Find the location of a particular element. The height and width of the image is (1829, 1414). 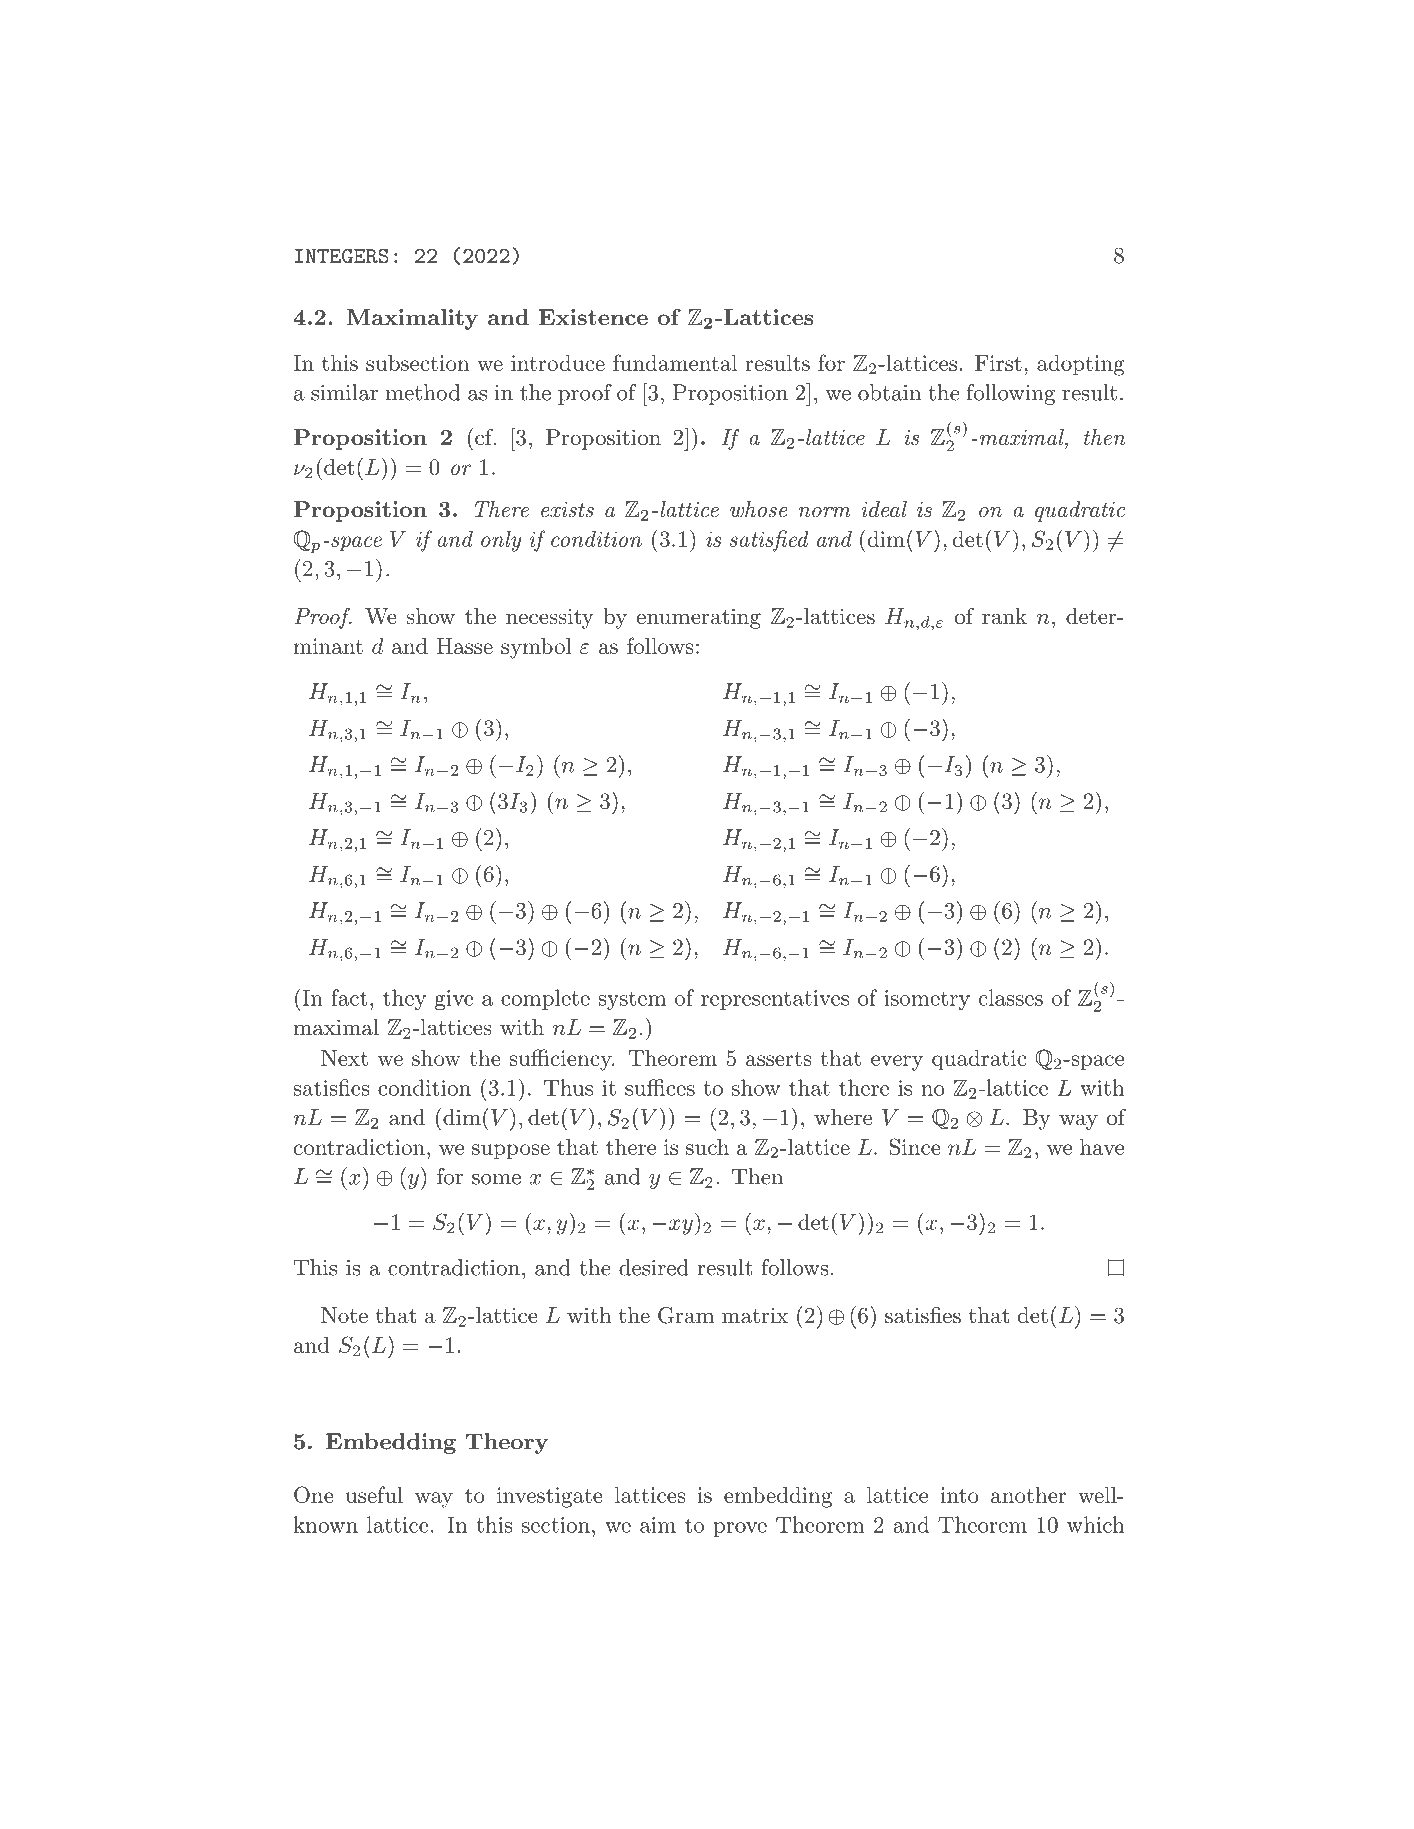

First is located at coordinates (998, 363).
